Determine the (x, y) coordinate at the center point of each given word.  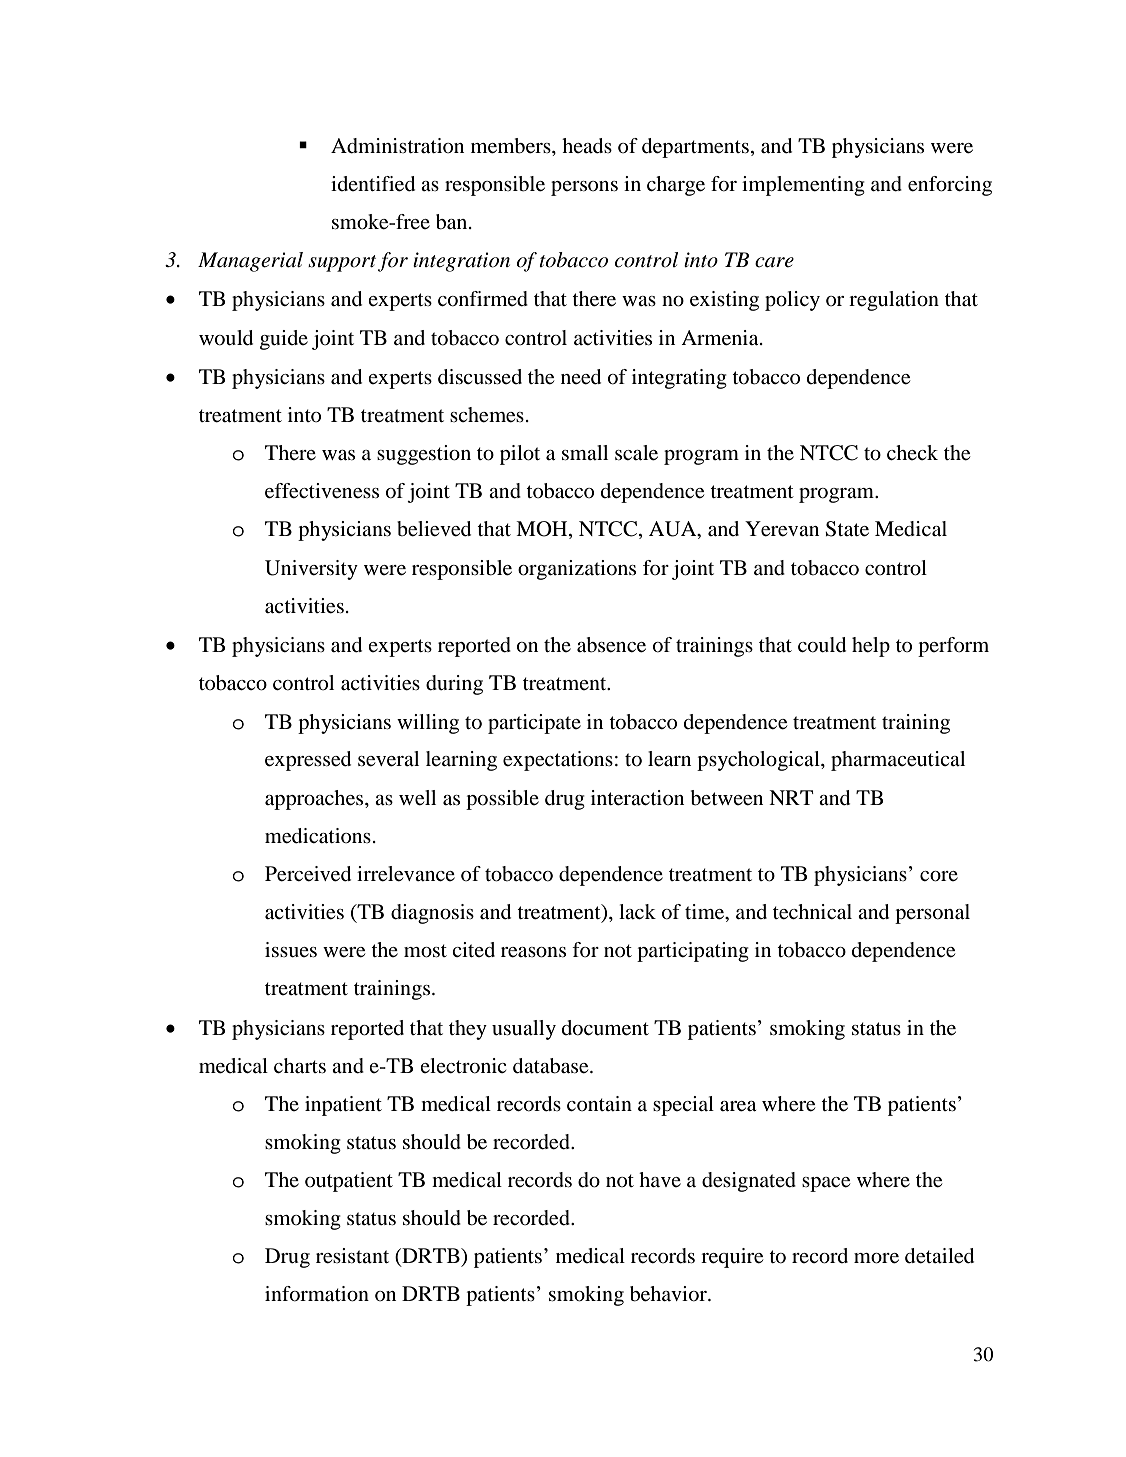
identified (373, 184)
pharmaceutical (898, 761)
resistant (352, 1256)
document (605, 1028)
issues (291, 950)
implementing (803, 186)
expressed (308, 761)
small (585, 452)
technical (812, 912)
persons (584, 188)
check (912, 452)
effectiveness (322, 491)
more (876, 1258)
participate (534, 724)
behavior (669, 1294)
